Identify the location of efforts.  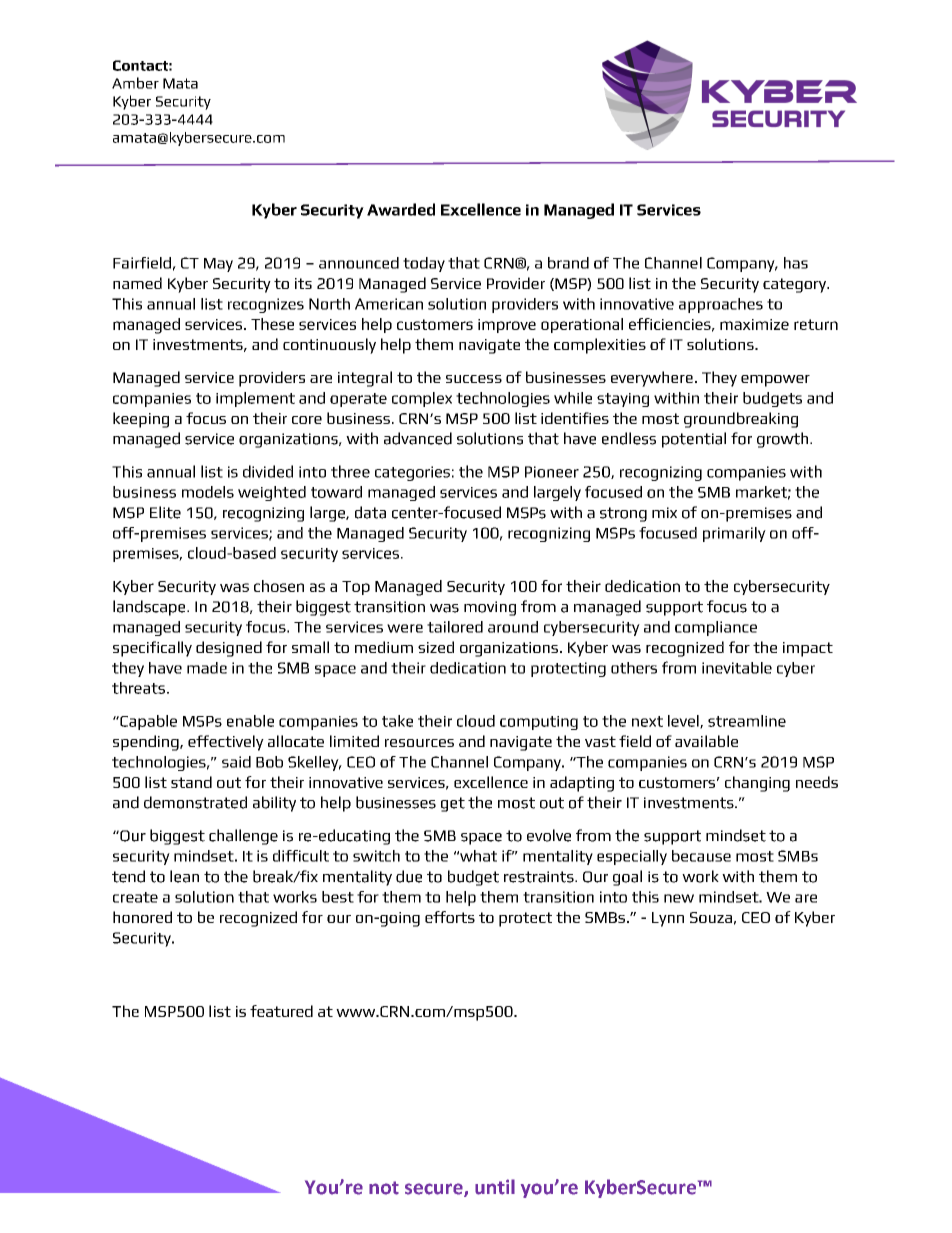
(450, 917).
